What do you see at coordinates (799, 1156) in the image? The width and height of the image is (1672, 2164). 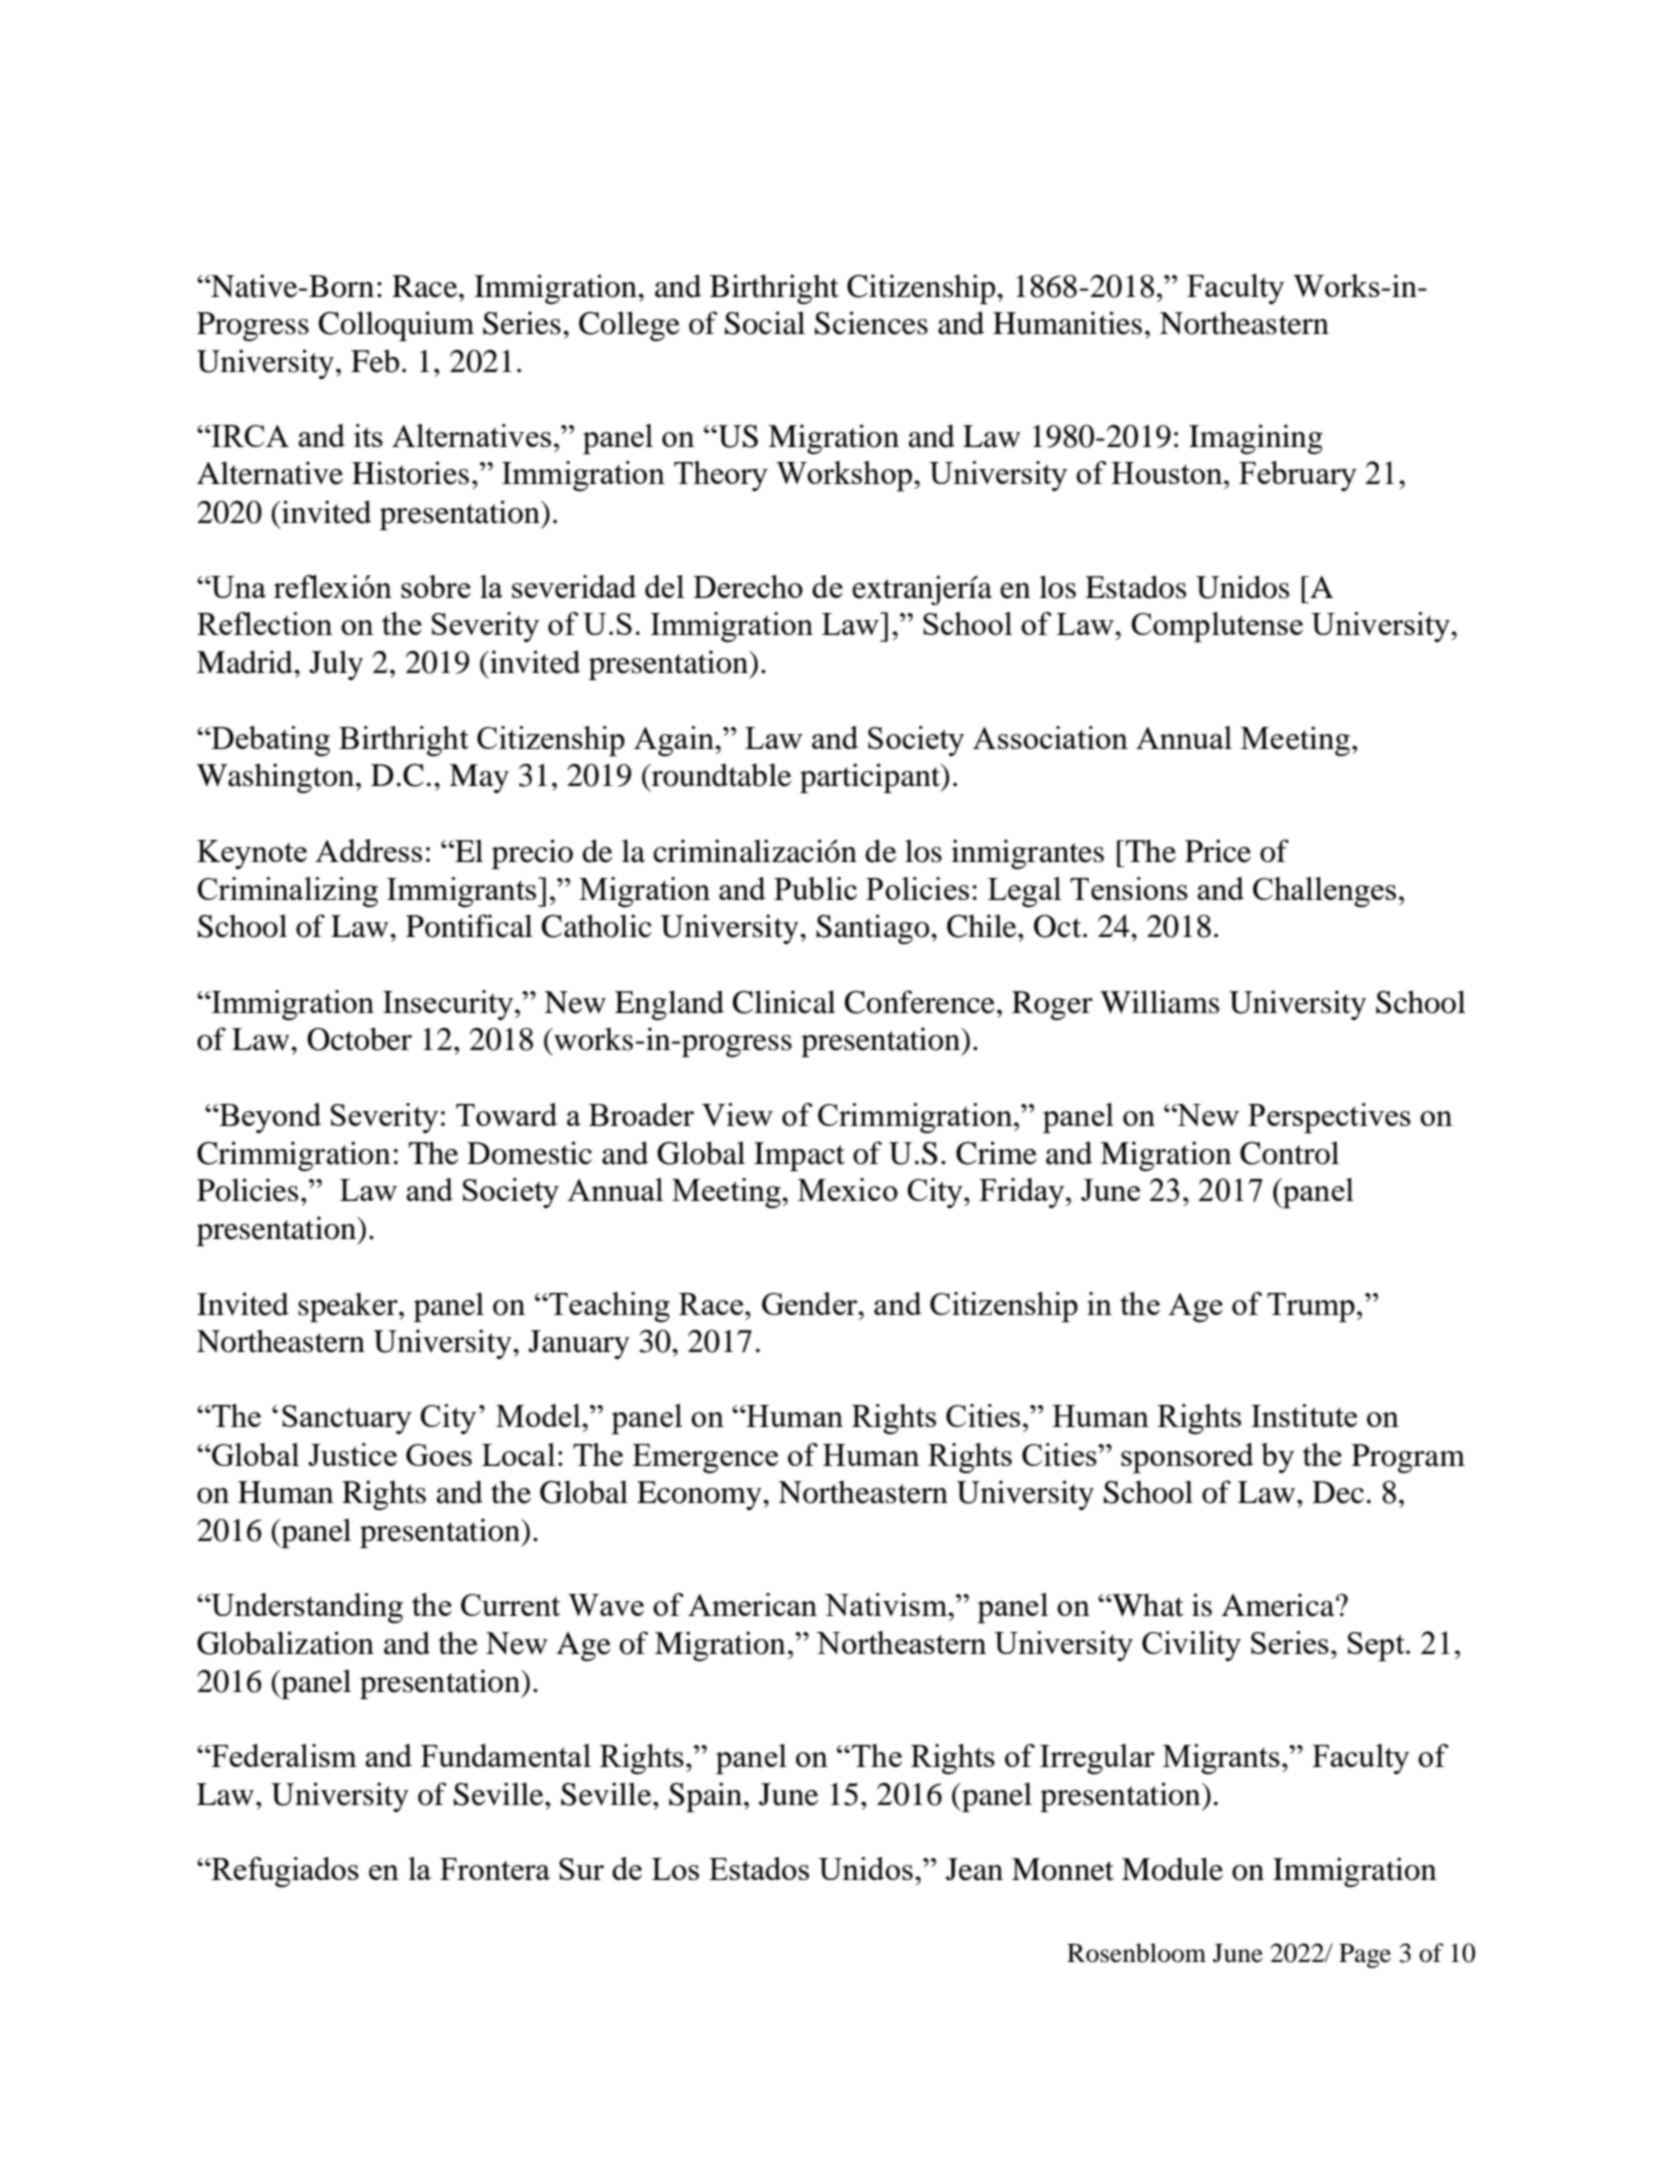 I see `Impact` at bounding box center [799, 1156].
